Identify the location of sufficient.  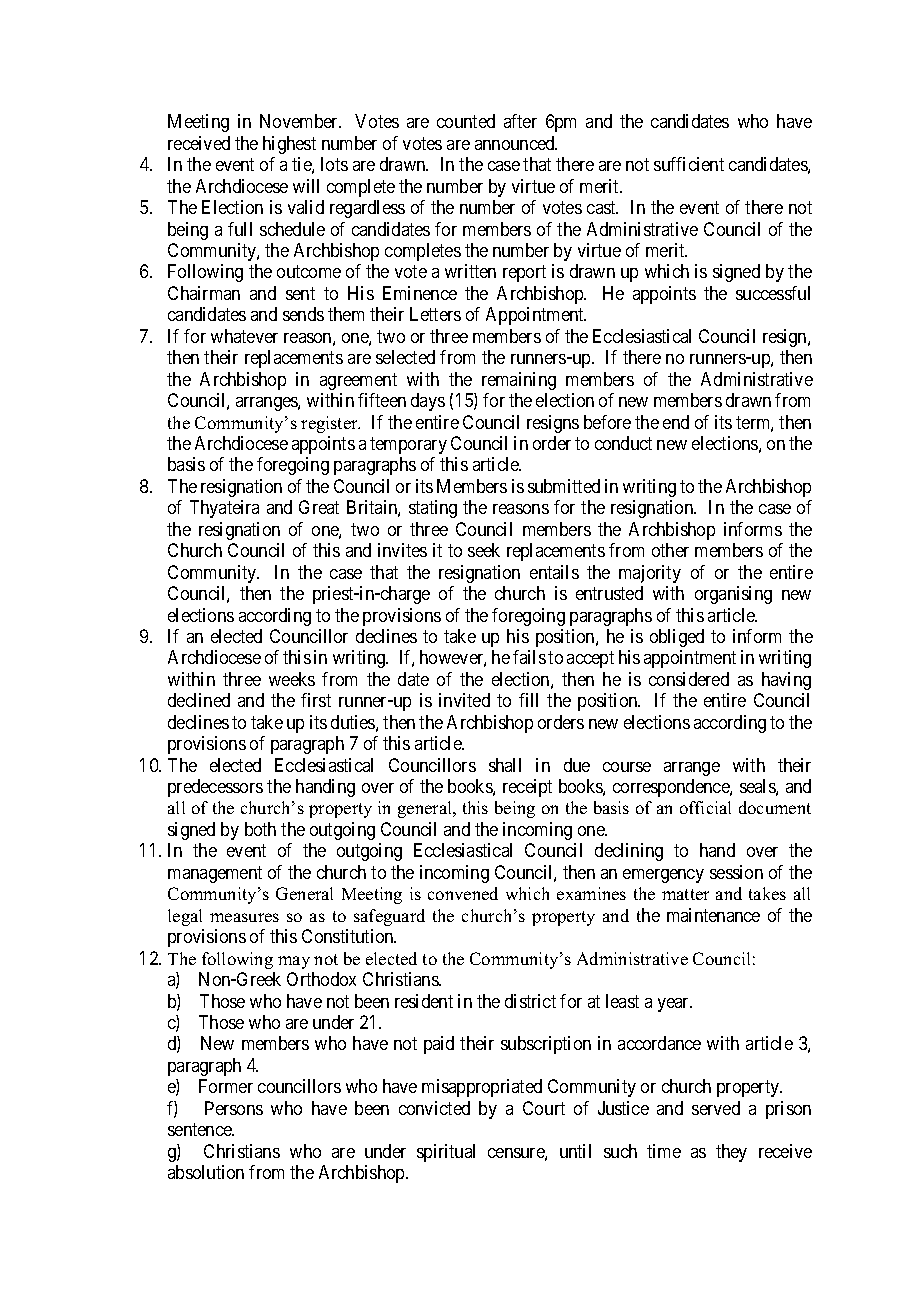
(689, 164).
